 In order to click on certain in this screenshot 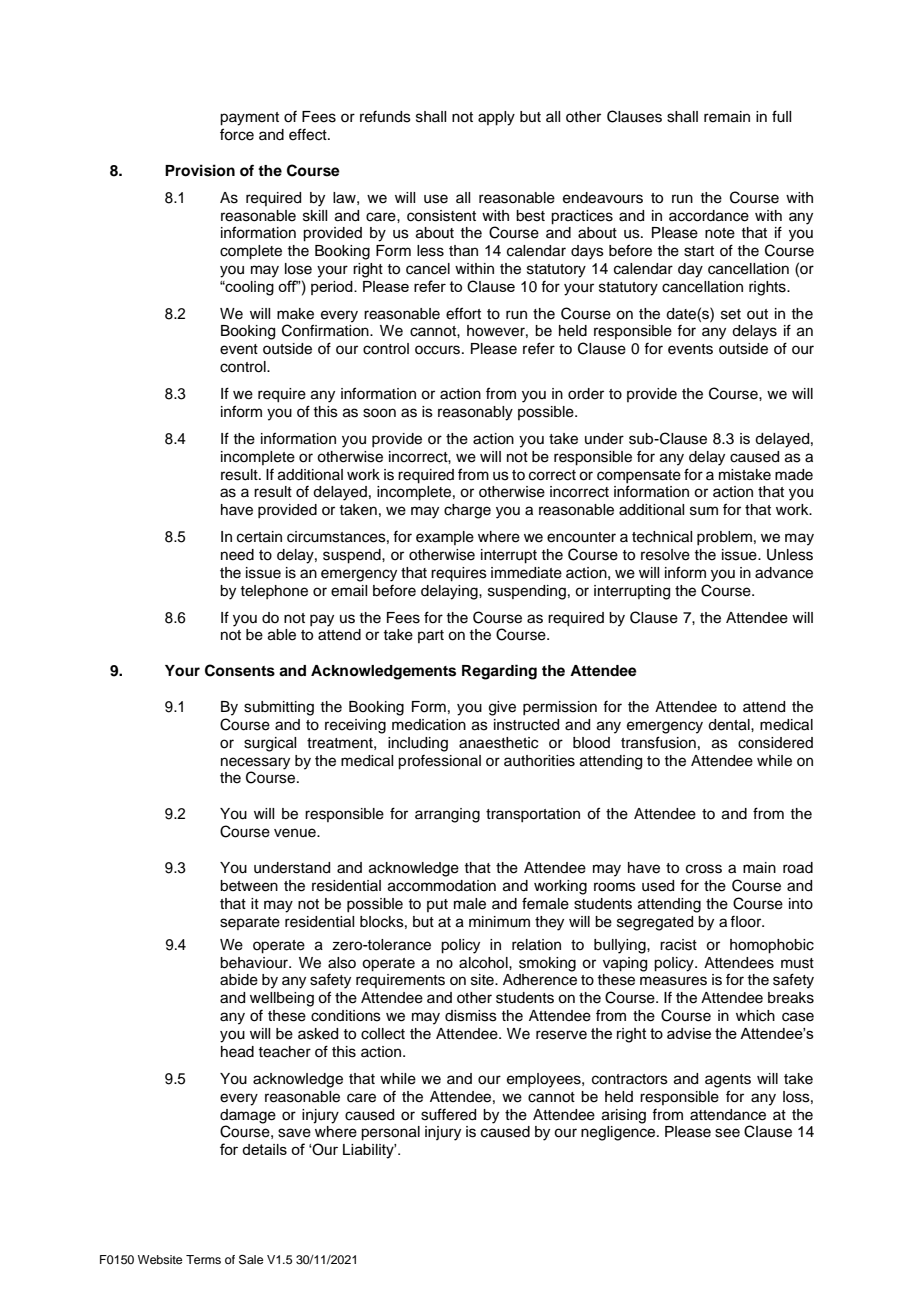, I will do `click(259, 537)`.
